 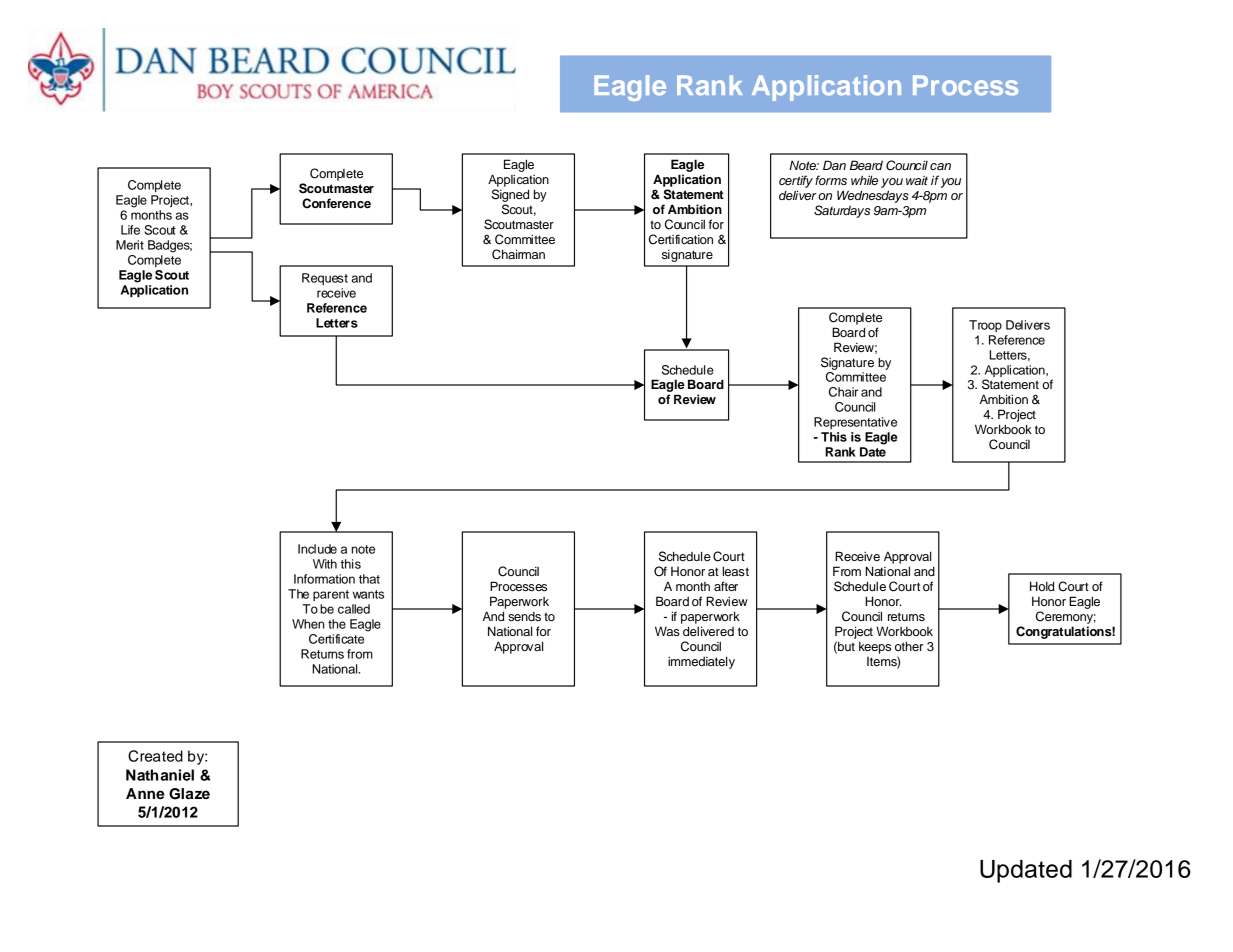 I want to click on least, so click(x=736, y=571).
